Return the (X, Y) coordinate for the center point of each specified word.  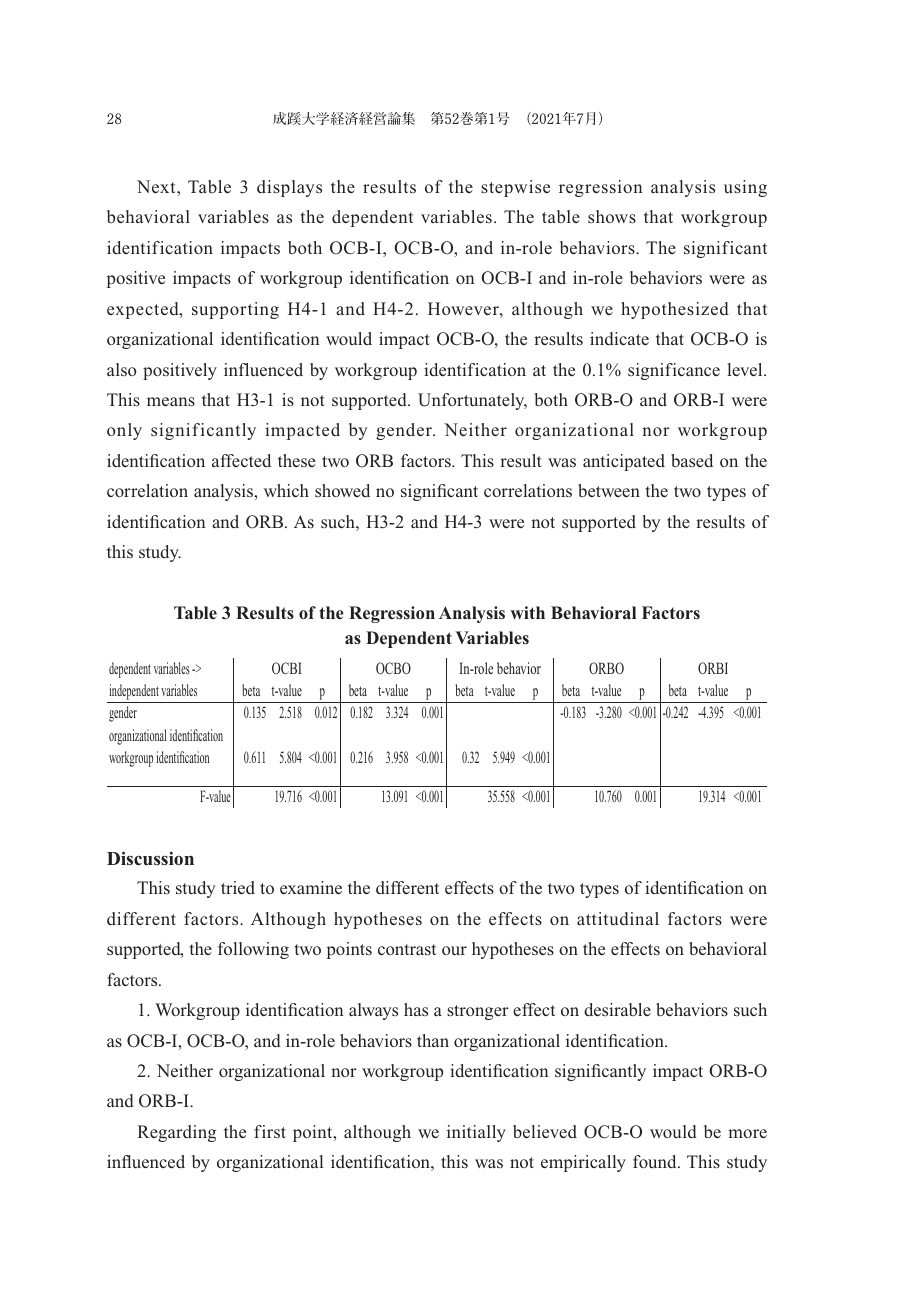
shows (612, 217)
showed (342, 490)
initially (476, 1133)
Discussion (150, 858)
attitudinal (618, 918)
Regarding (176, 1133)
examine (311, 887)
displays (289, 188)
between (609, 490)
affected (241, 460)
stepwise (515, 188)
